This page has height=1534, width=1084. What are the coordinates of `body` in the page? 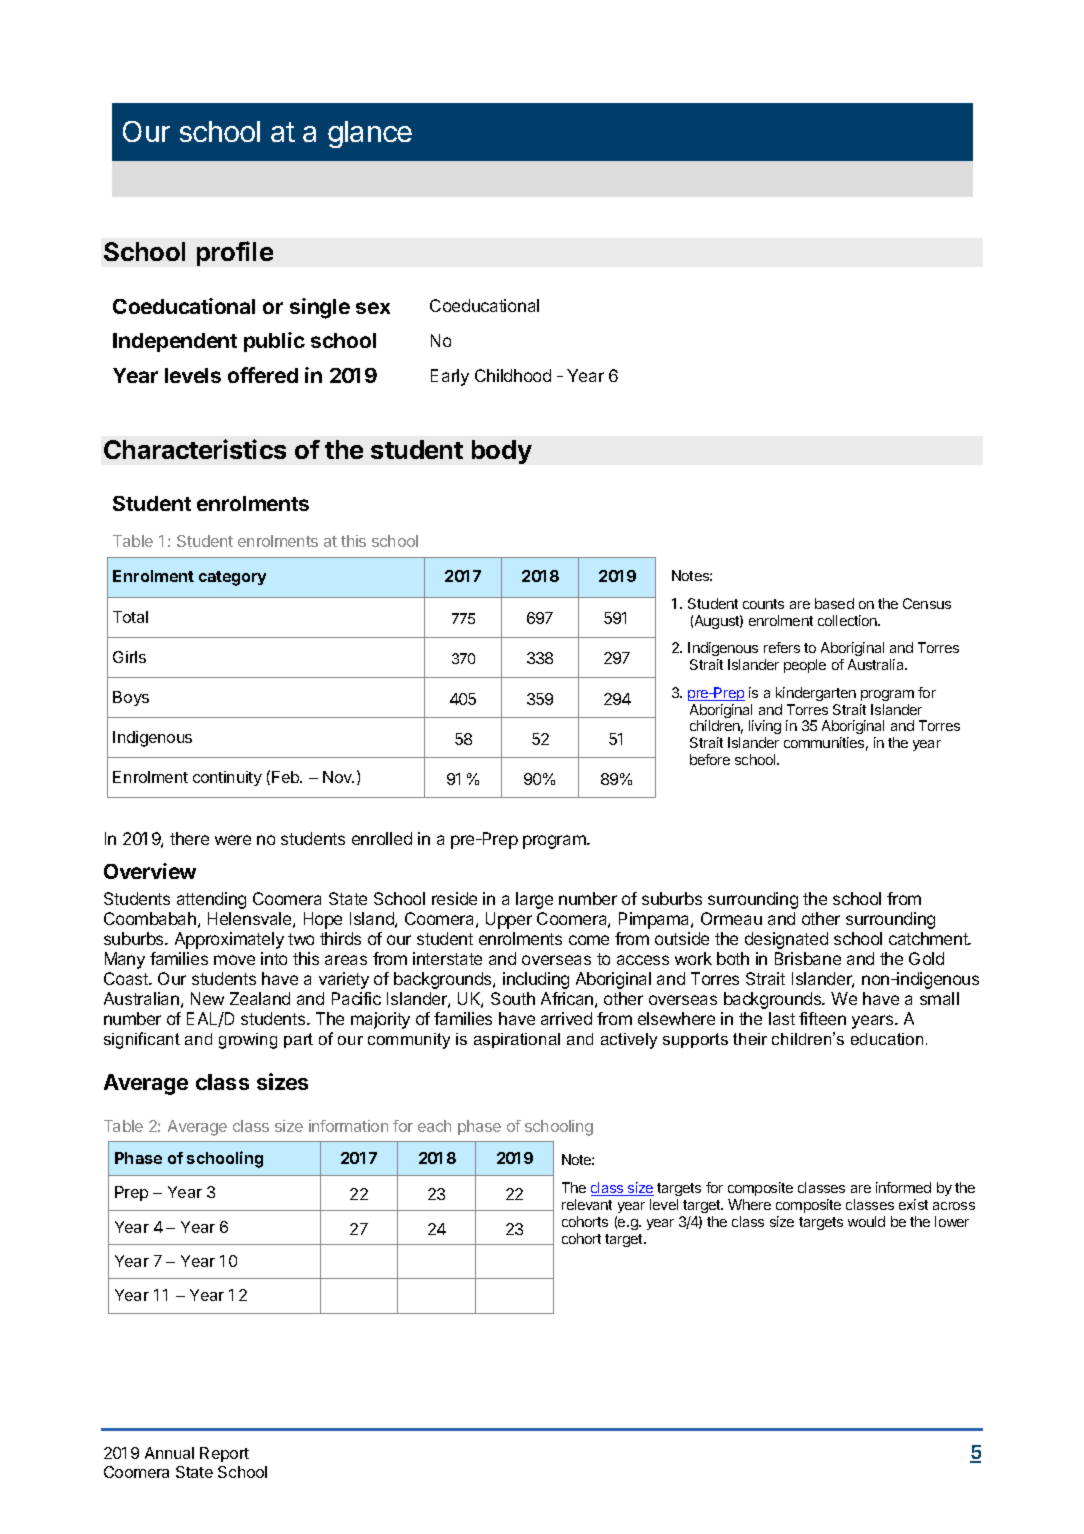 It's located at (502, 452).
